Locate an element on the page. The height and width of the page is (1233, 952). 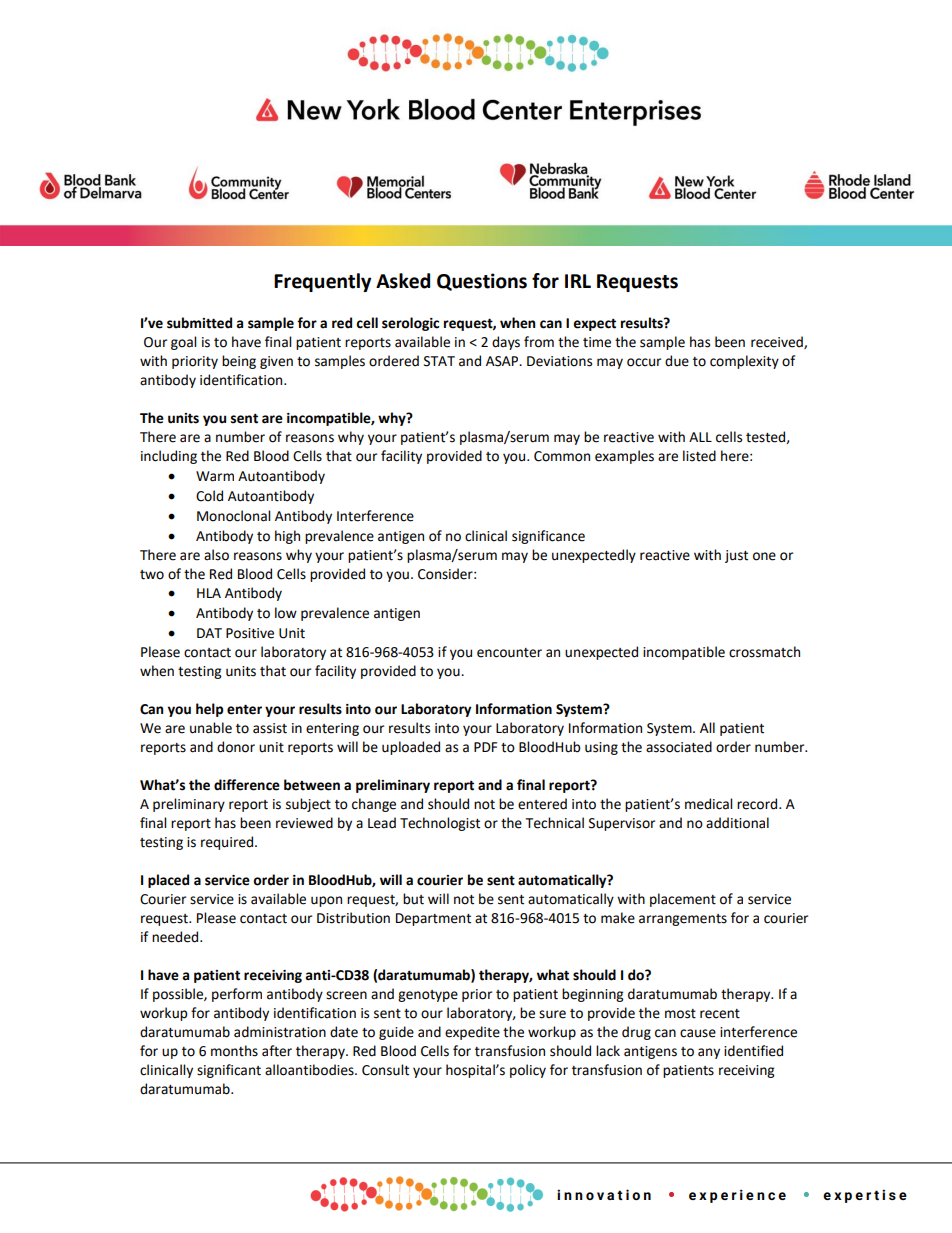
any is located at coordinates (709, 1053).
